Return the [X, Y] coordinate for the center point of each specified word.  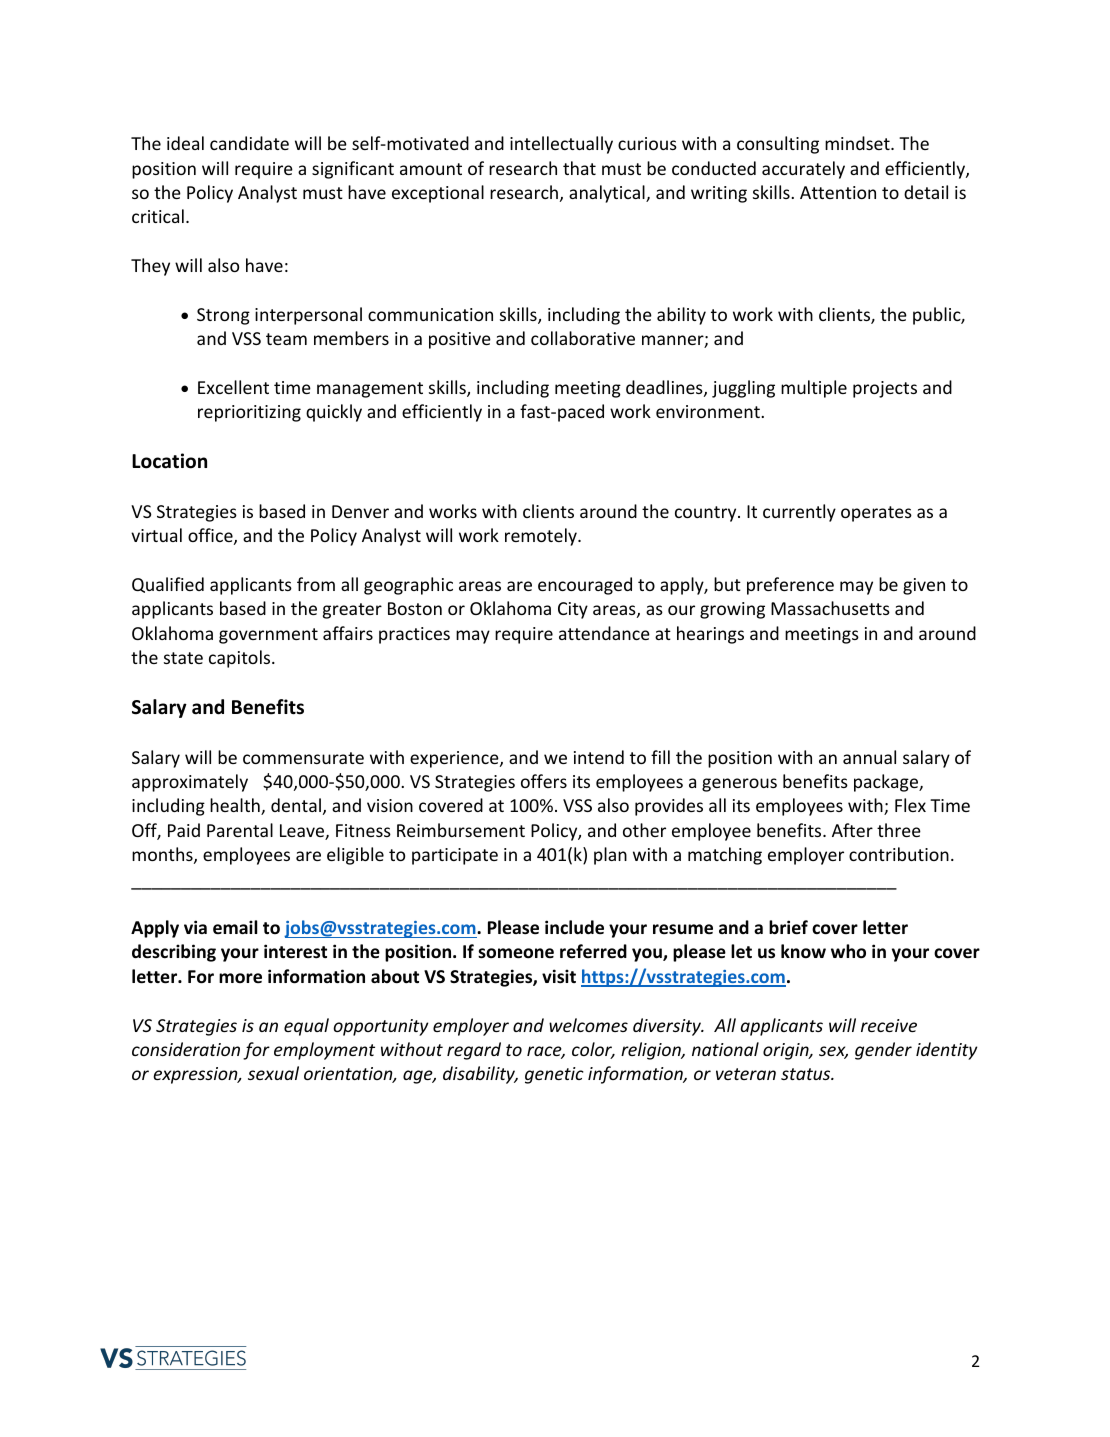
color [593, 1050]
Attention [838, 192]
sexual [273, 1073]
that [579, 168]
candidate [249, 143]
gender [883, 1051]
